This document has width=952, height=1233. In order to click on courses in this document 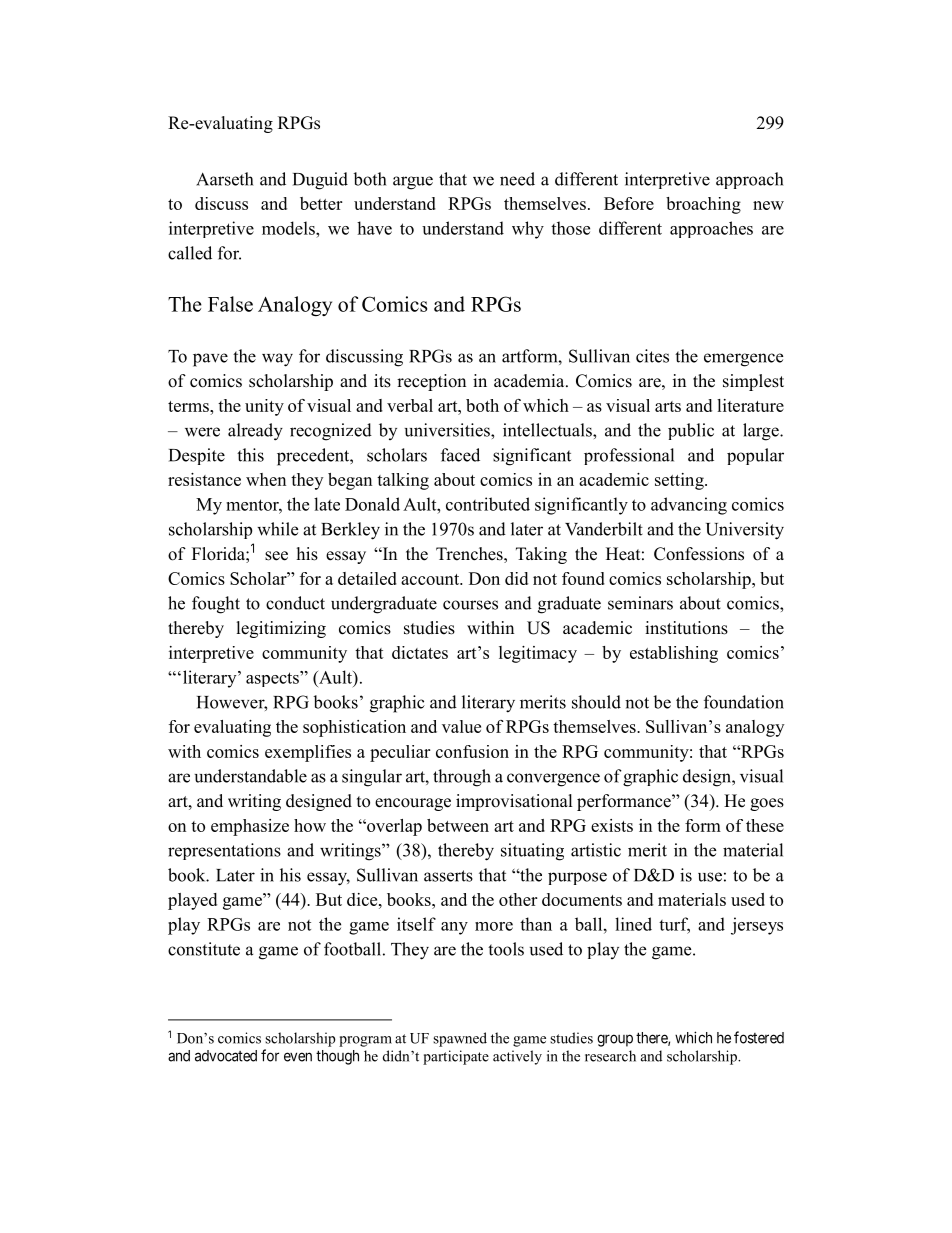, I will do `click(470, 605)`.
